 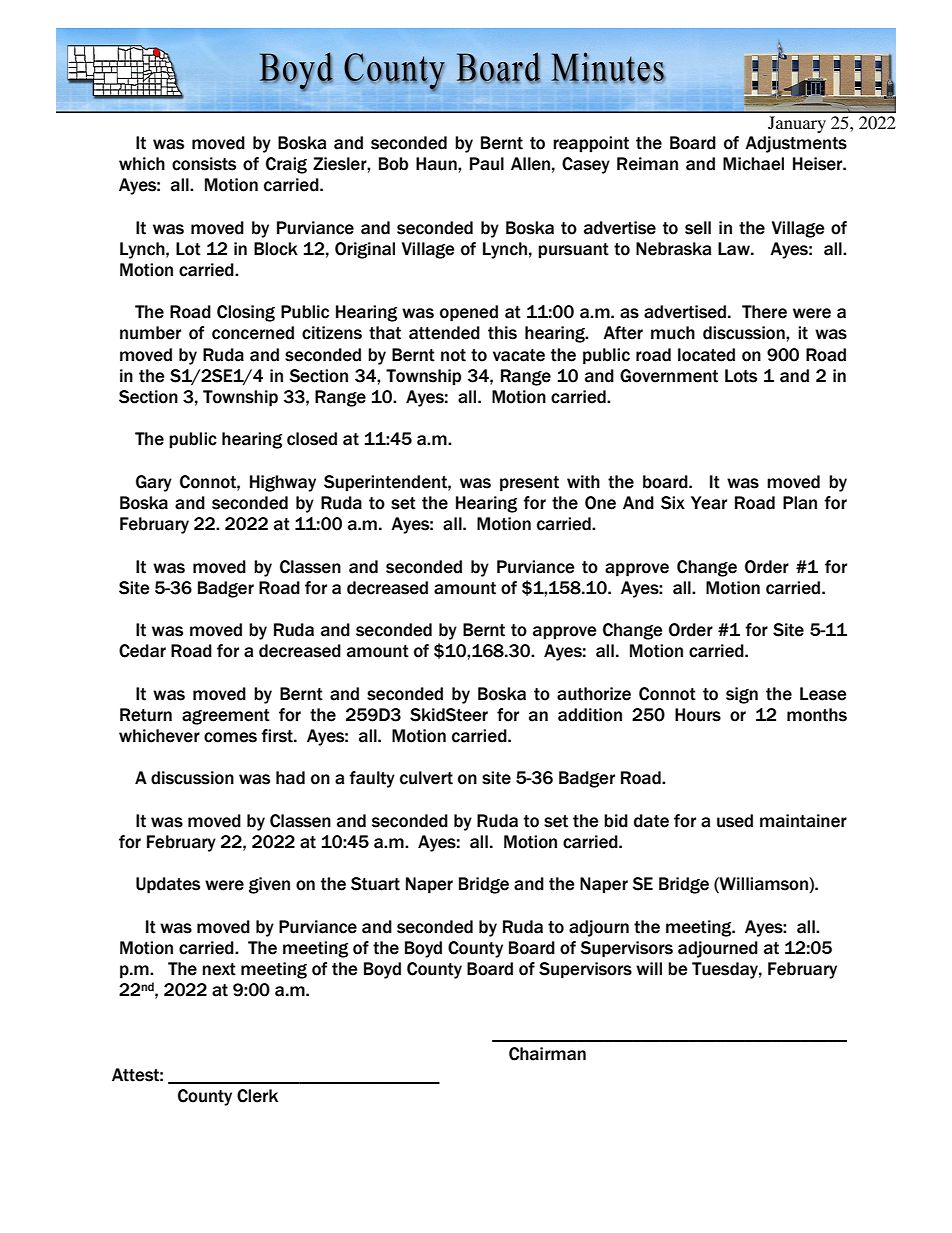 What do you see at coordinates (204, 164) in the page?
I see `consists` at bounding box center [204, 164].
